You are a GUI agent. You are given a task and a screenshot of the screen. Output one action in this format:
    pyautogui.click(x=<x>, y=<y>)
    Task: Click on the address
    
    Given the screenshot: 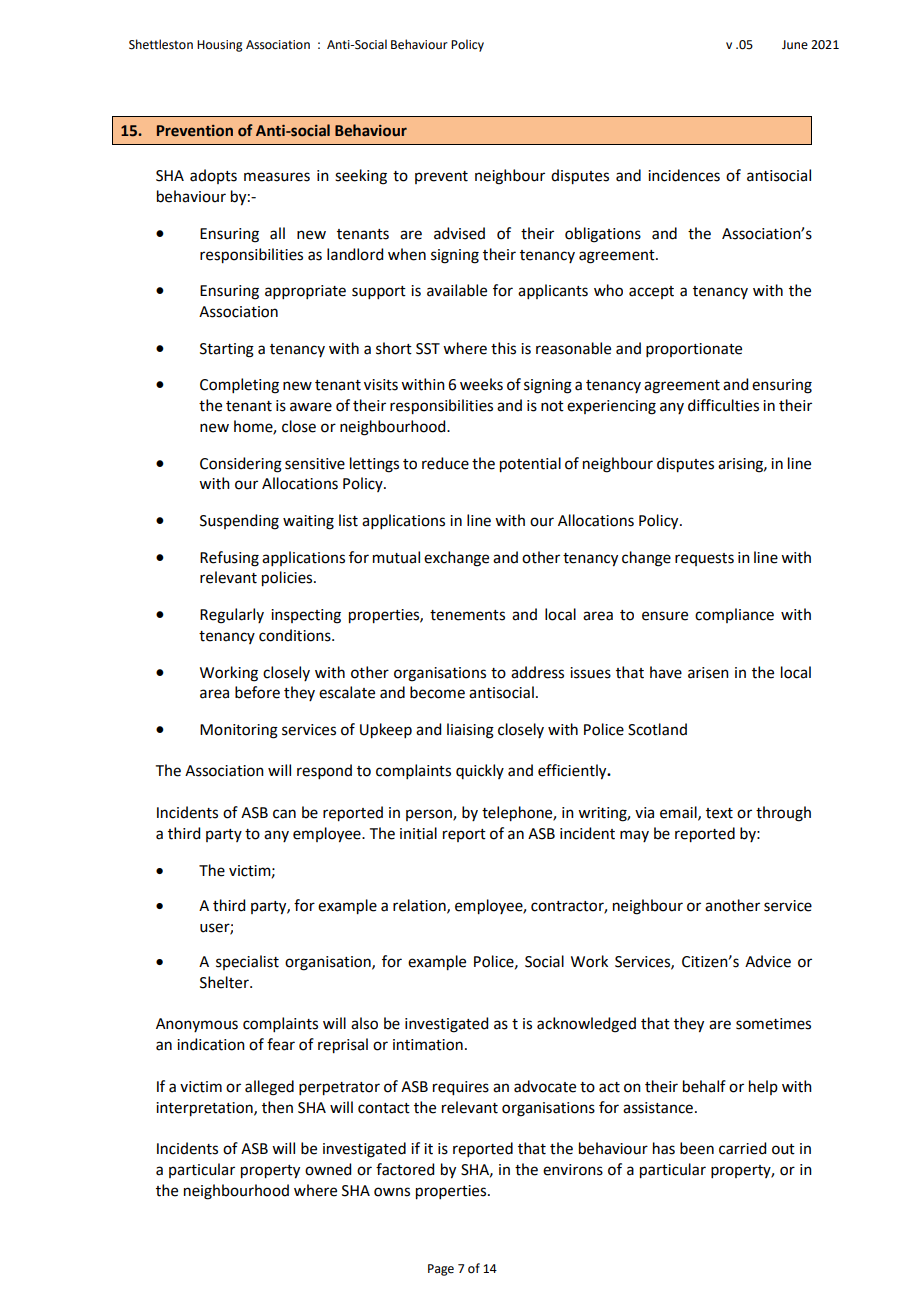 What is the action you would take?
    pyautogui.click(x=537, y=672)
